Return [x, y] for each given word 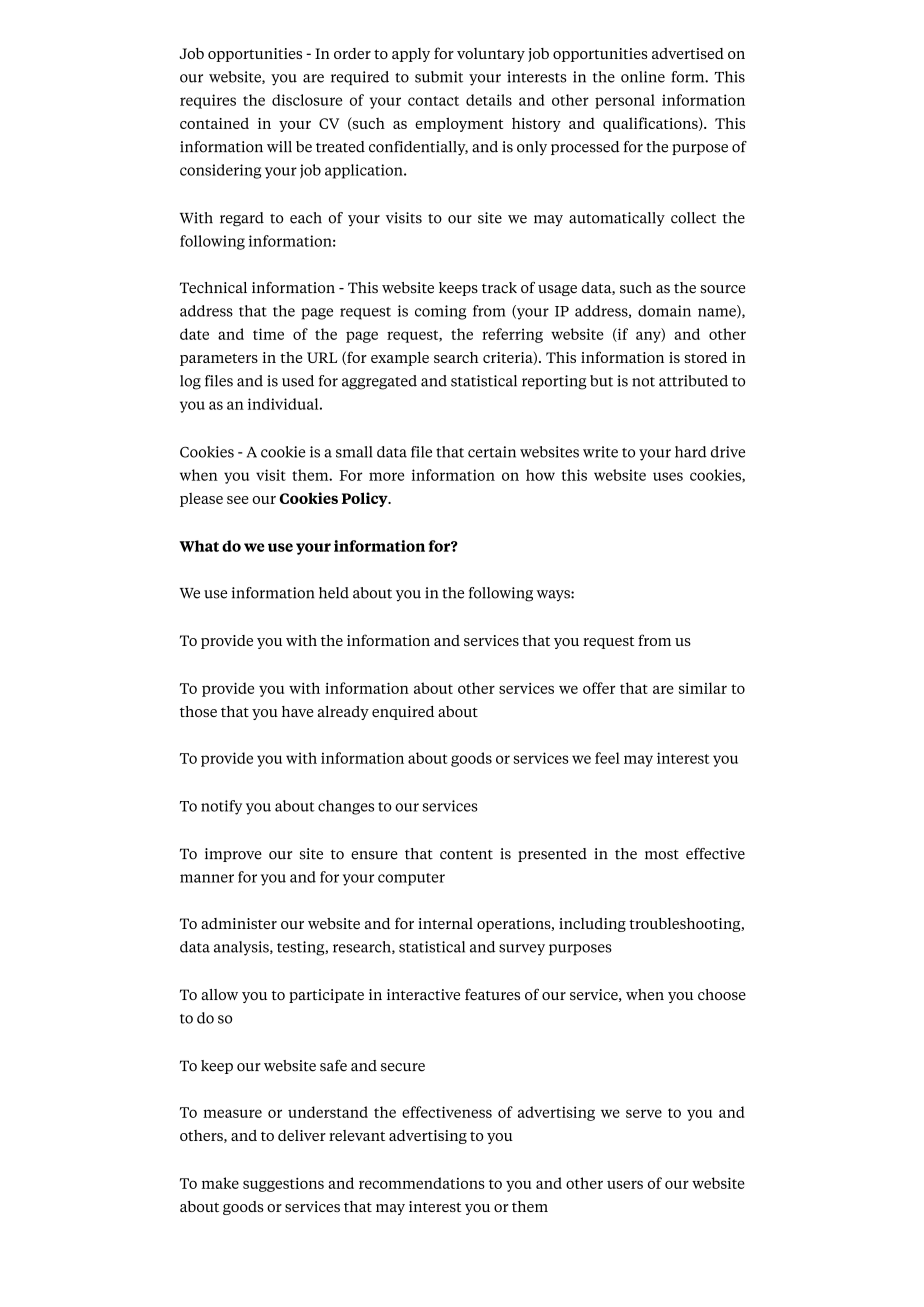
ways [554, 595]
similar [703, 688]
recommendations [422, 1183]
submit [439, 77]
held [334, 593]
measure [232, 1113]
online [643, 77]
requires [208, 101]
